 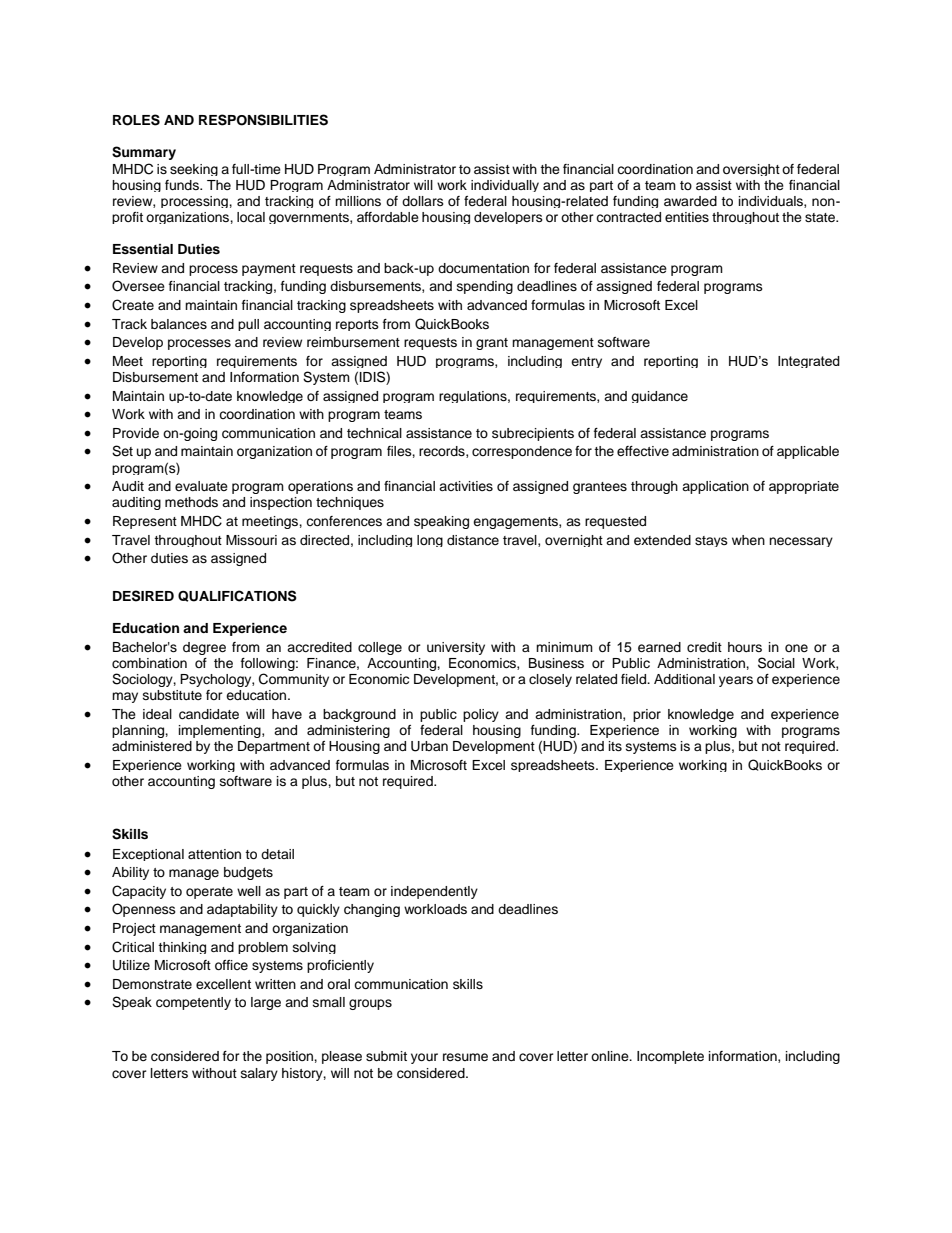 I want to click on resume, so click(x=465, y=1057).
